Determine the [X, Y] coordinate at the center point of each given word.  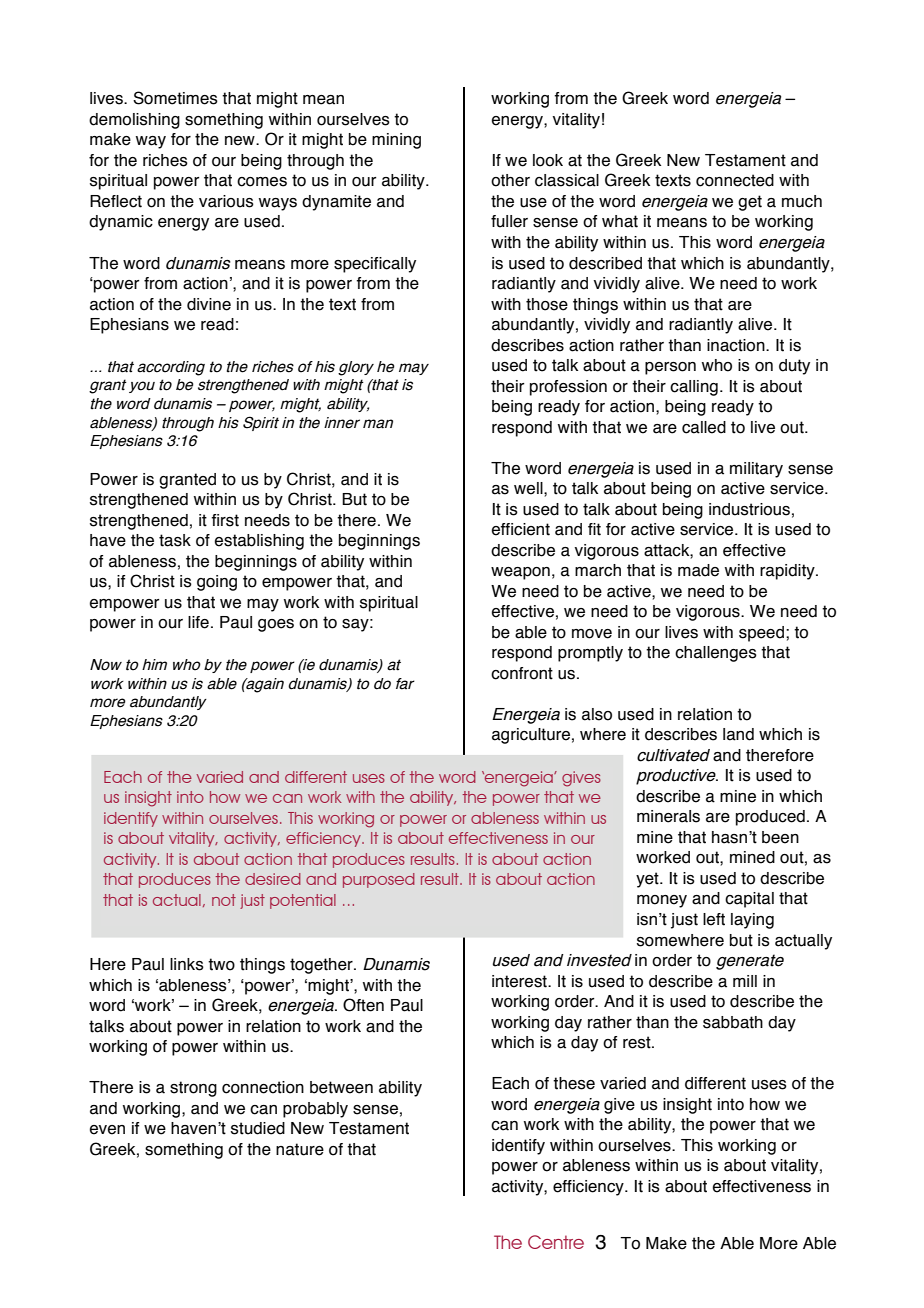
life [198, 622]
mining [396, 141]
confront [522, 673]
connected [735, 180]
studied [258, 1128]
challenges [716, 654]
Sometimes [175, 98]
